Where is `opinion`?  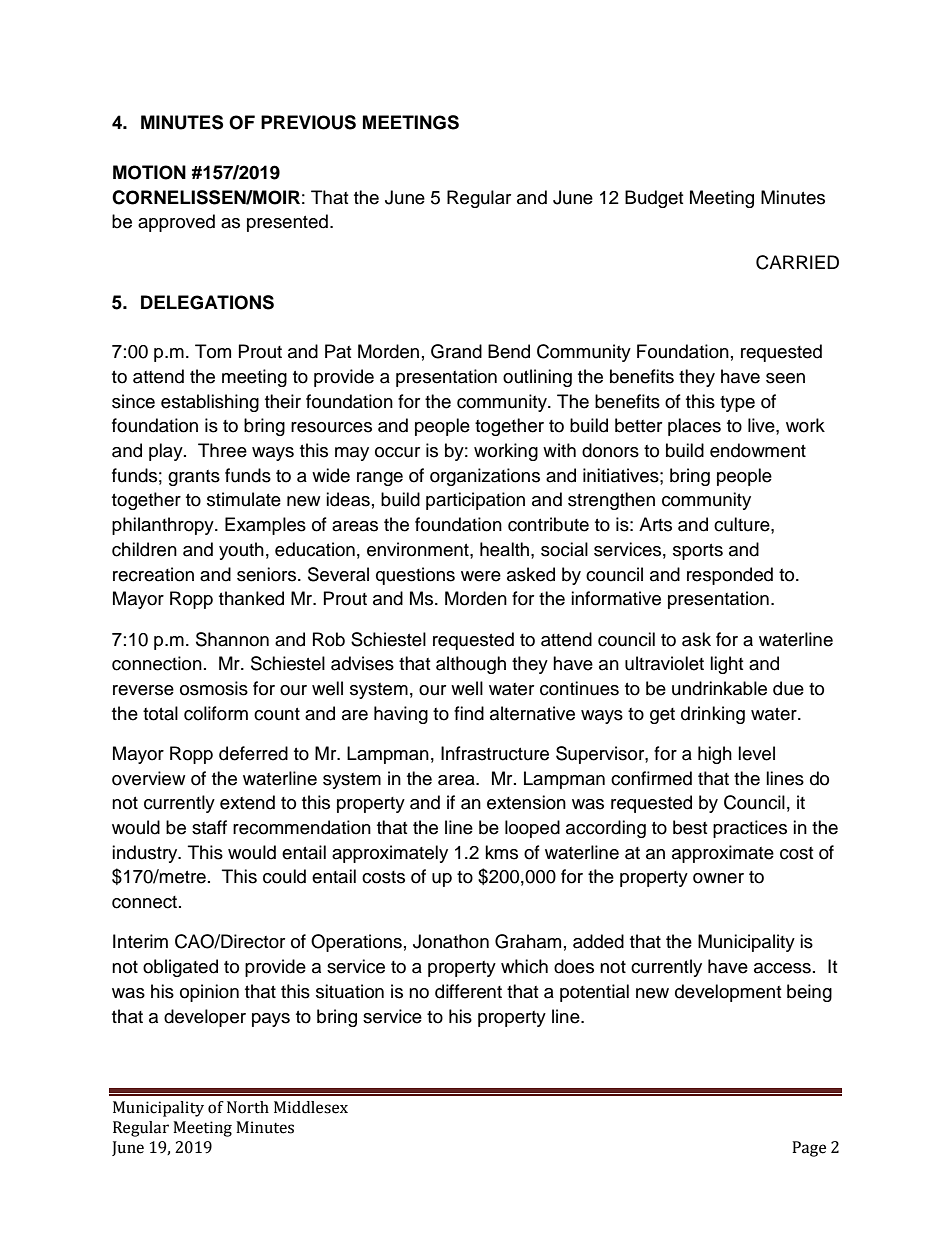 opinion is located at coordinates (209, 993).
